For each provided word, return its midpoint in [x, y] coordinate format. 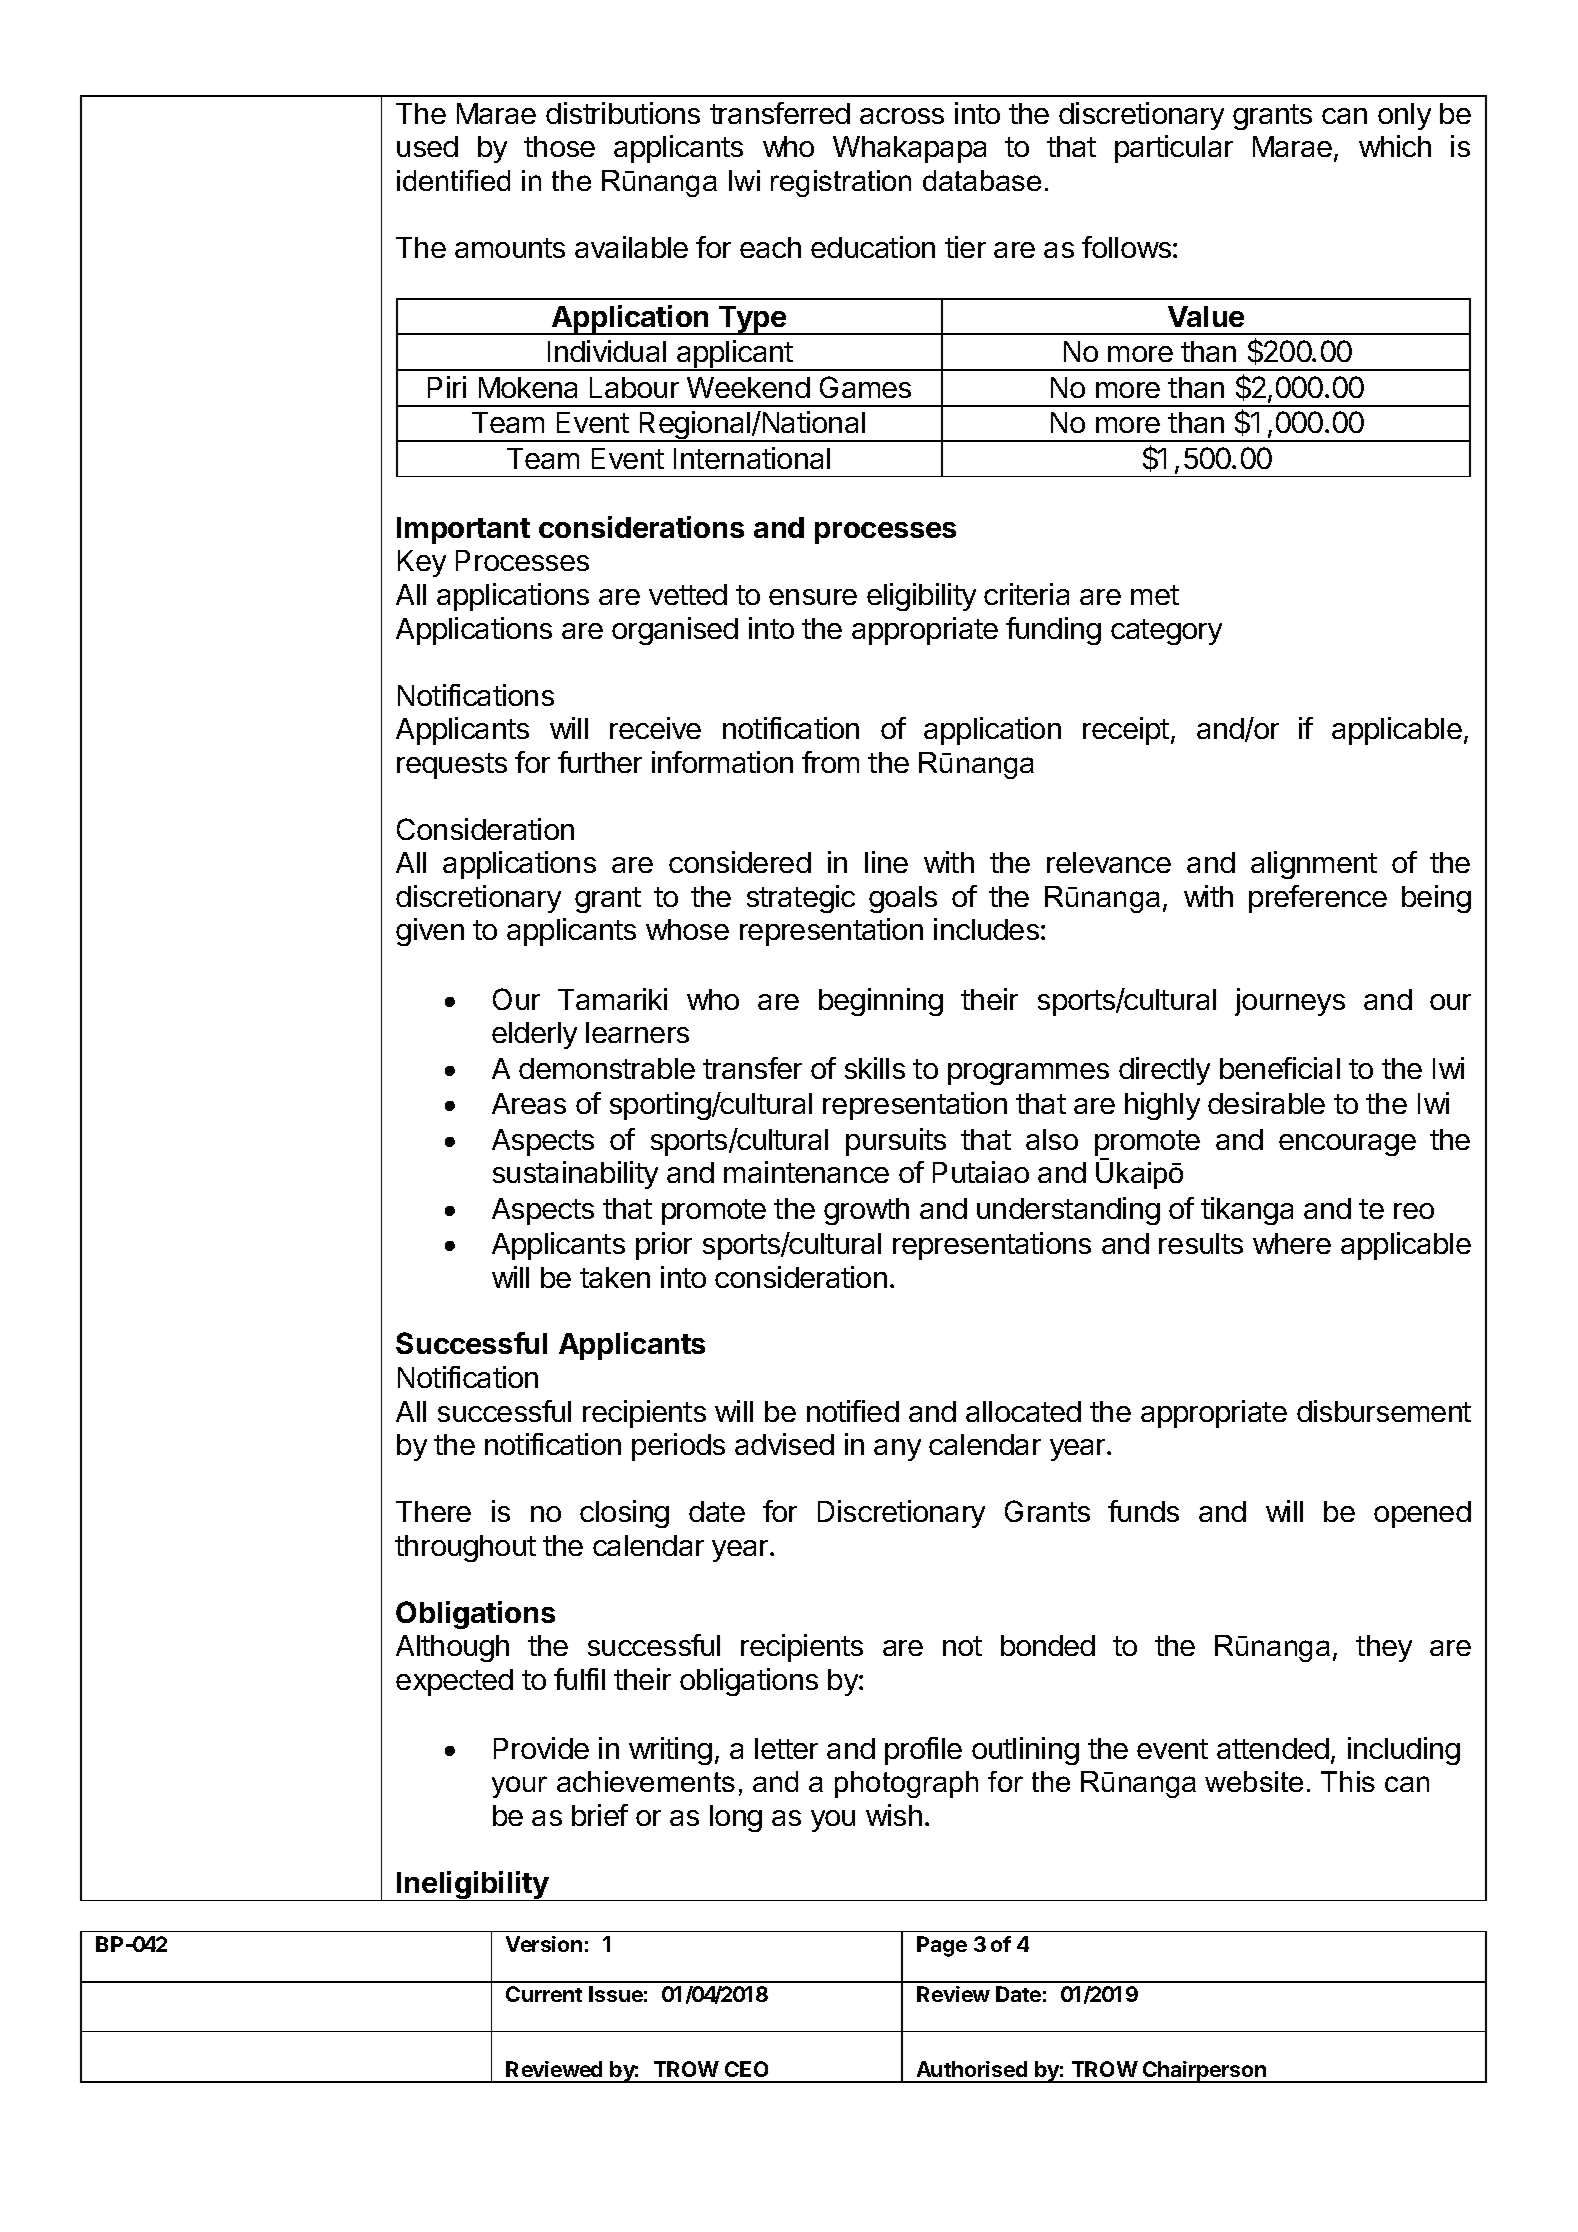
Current [544, 1994]
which [1395, 146]
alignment [1314, 865]
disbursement [1384, 1411]
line [886, 862]
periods [678, 1447]
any [897, 1450]
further [600, 762]
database [982, 180]
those [559, 146]
